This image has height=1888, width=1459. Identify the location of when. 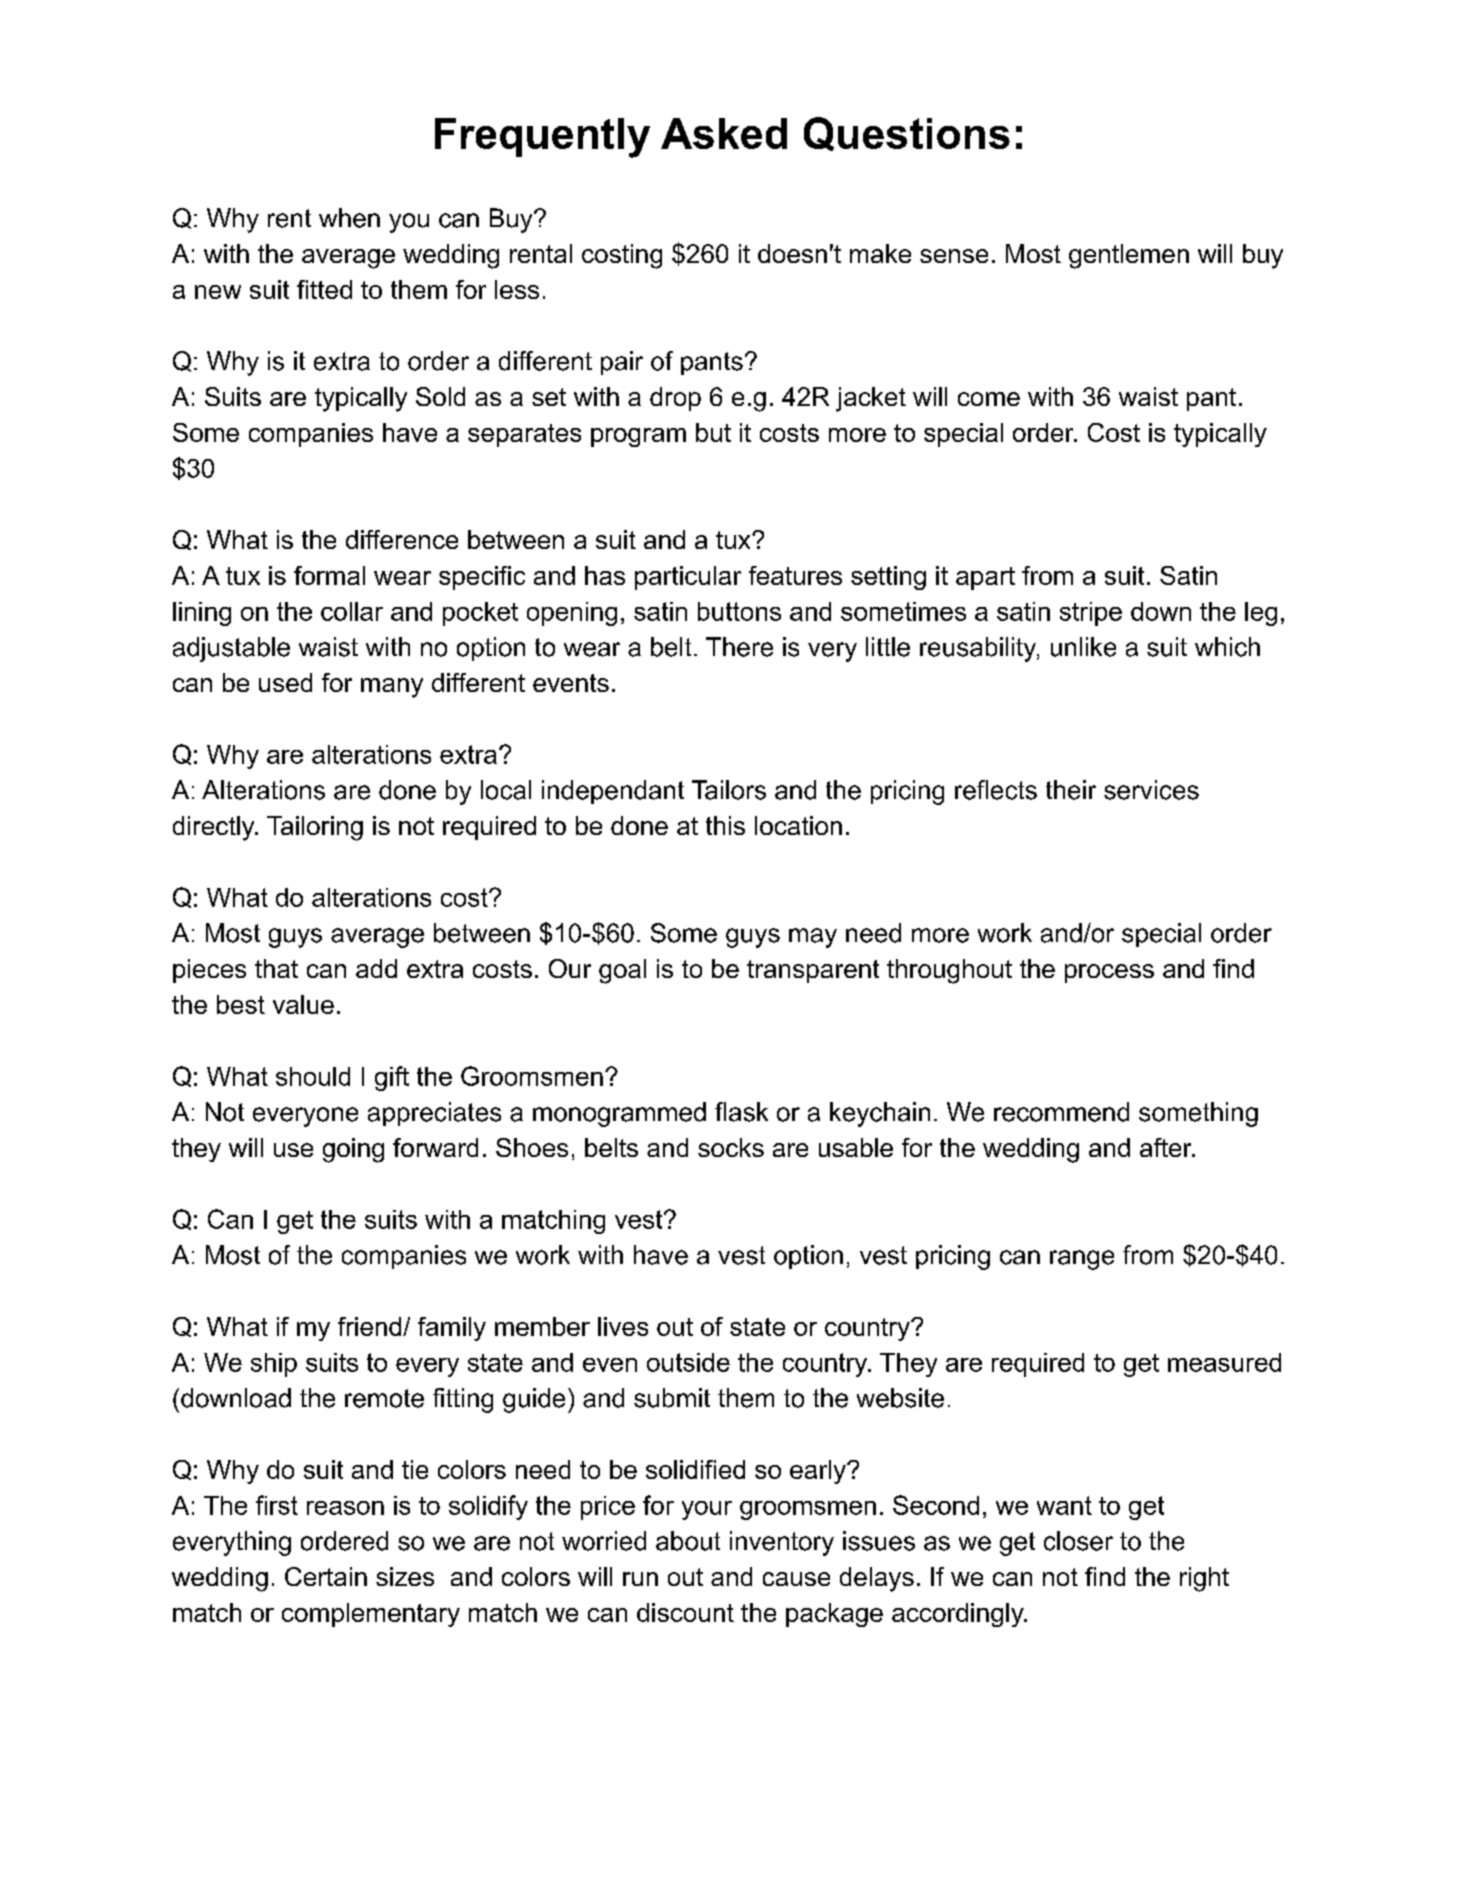
(349, 218).
